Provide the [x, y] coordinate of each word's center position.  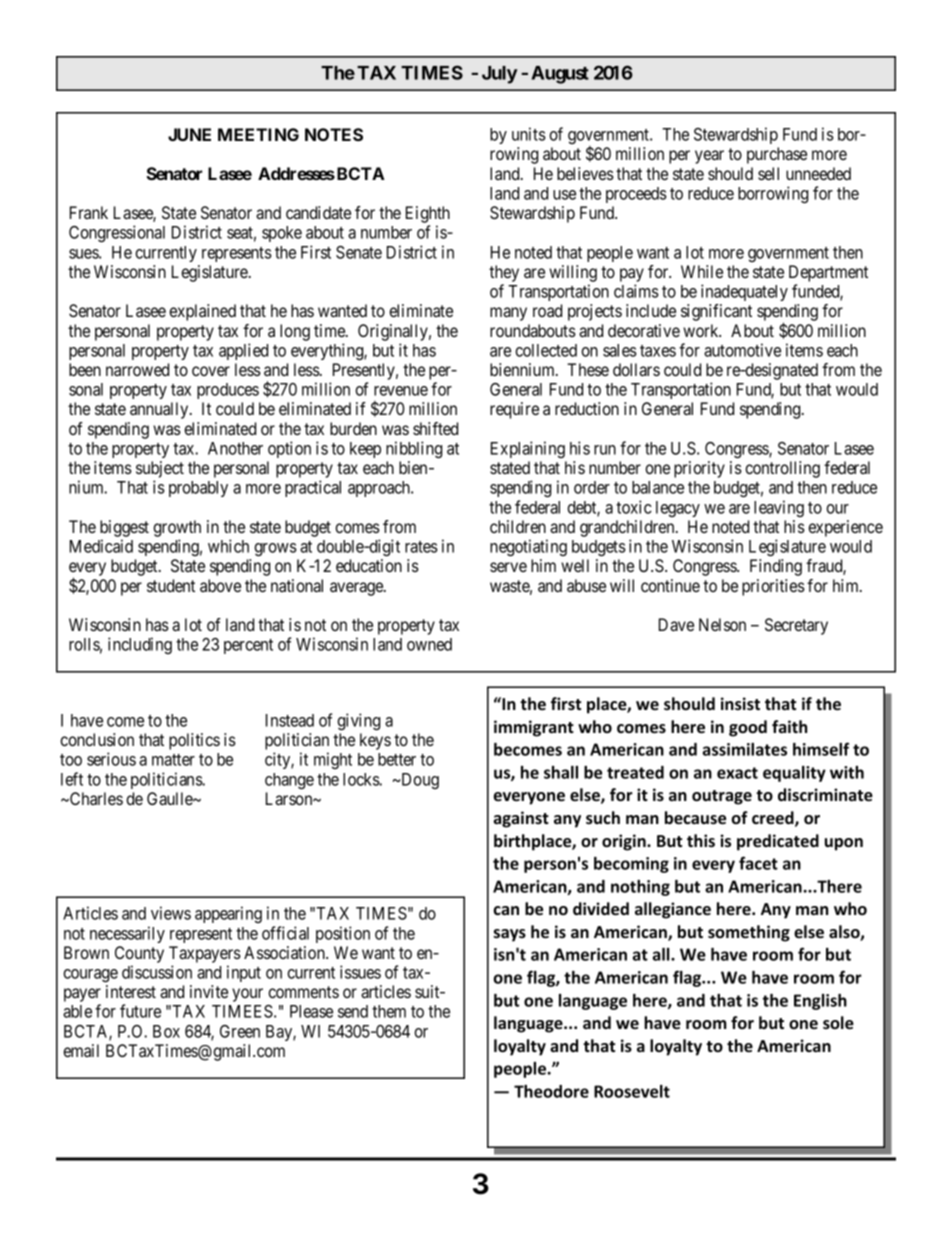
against [521, 819]
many [508, 314]
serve [508, 567]
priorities [773, 587]
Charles [95, 798]
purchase [777, 155]
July [500, 75]
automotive [742, 350]
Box [166, 1031]
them [389, 1011]
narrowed [137, 369]
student [171, 585]
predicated [778, 842]
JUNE [189, 134]
